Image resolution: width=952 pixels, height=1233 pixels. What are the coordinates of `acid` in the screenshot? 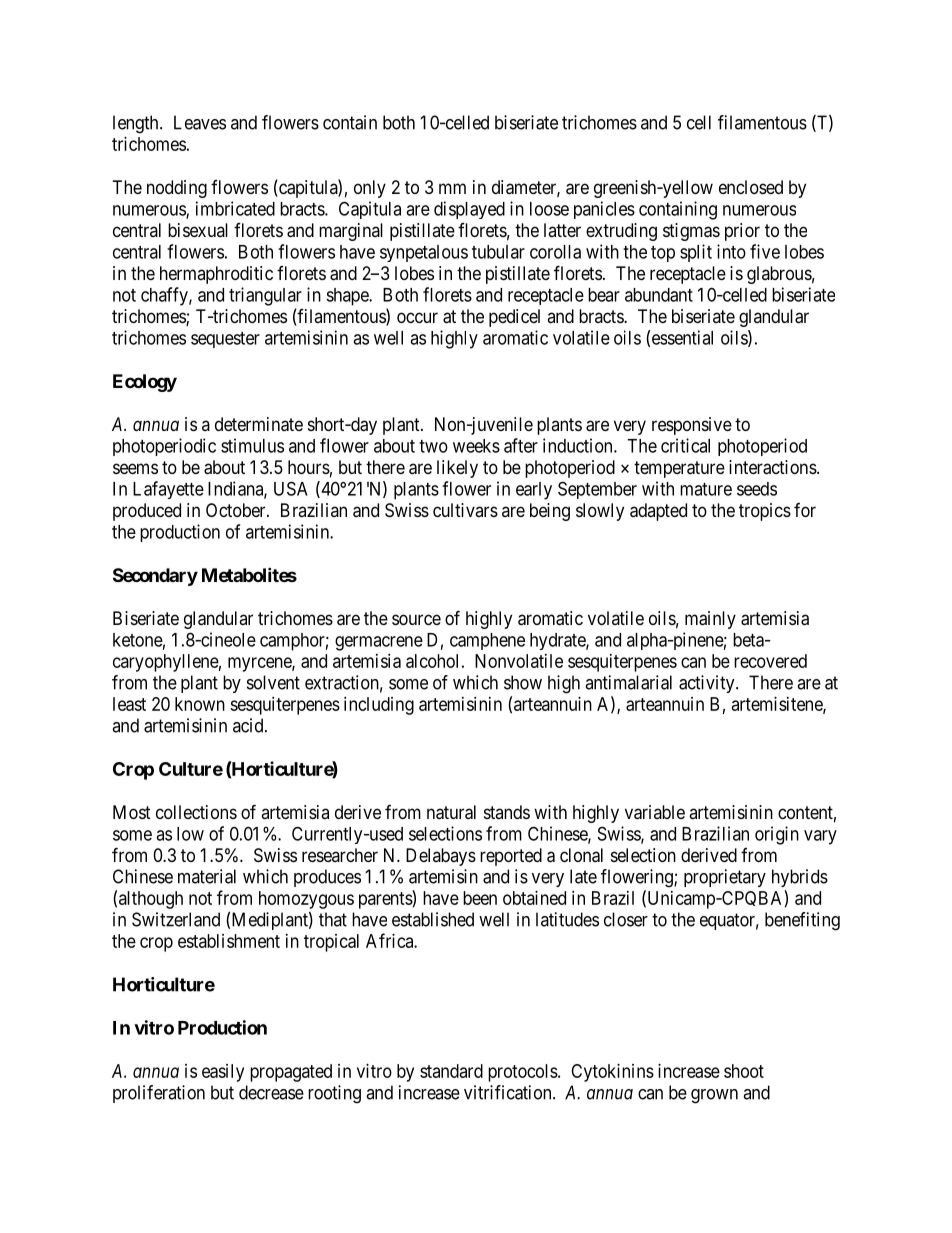 It's located at (249, 725).
